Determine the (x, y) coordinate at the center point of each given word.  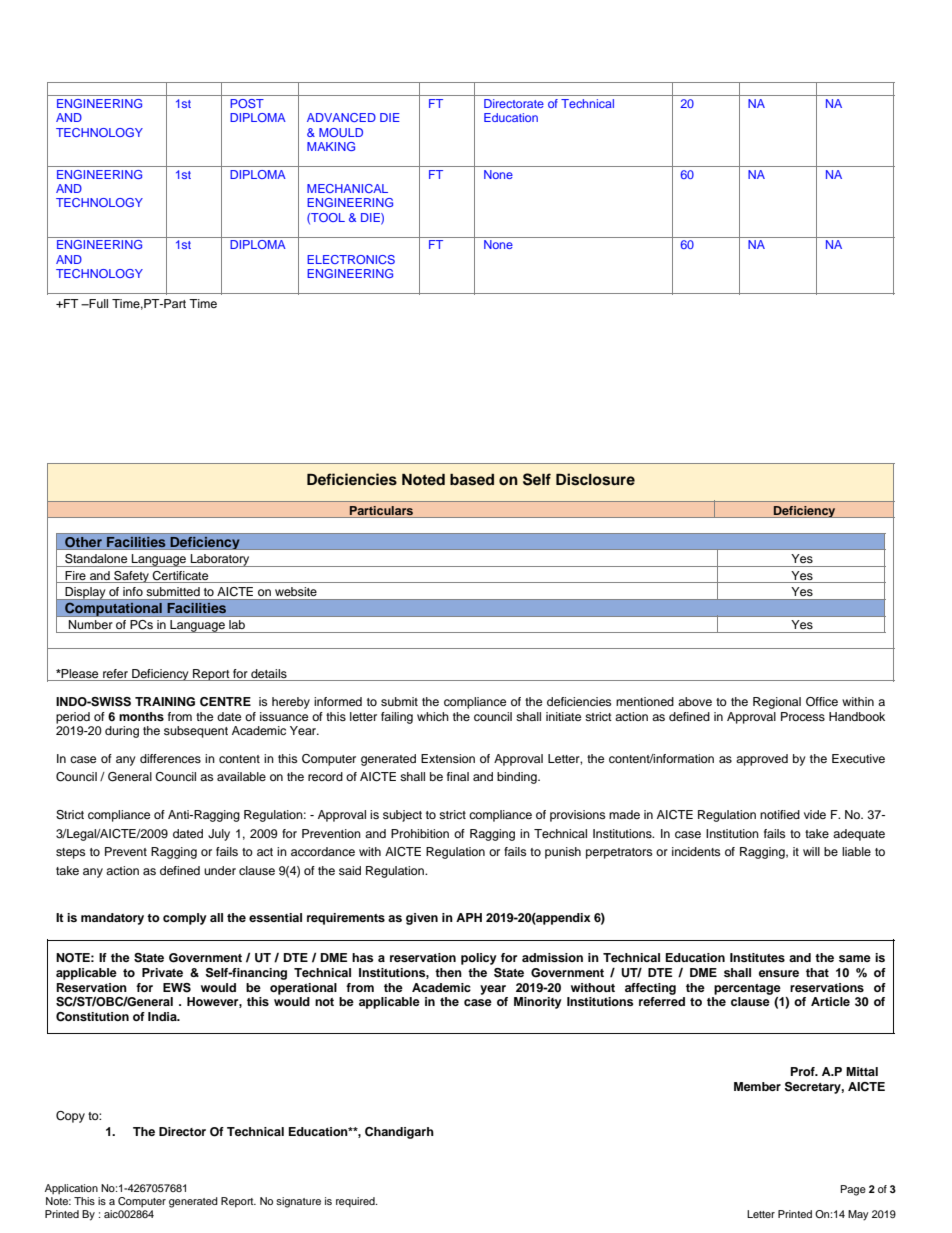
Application (71, 1189)
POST (247, 103)
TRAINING (165, 702)
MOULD (341, 132)
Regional (777, 703)
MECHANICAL (347, 188)
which (433, 716)
